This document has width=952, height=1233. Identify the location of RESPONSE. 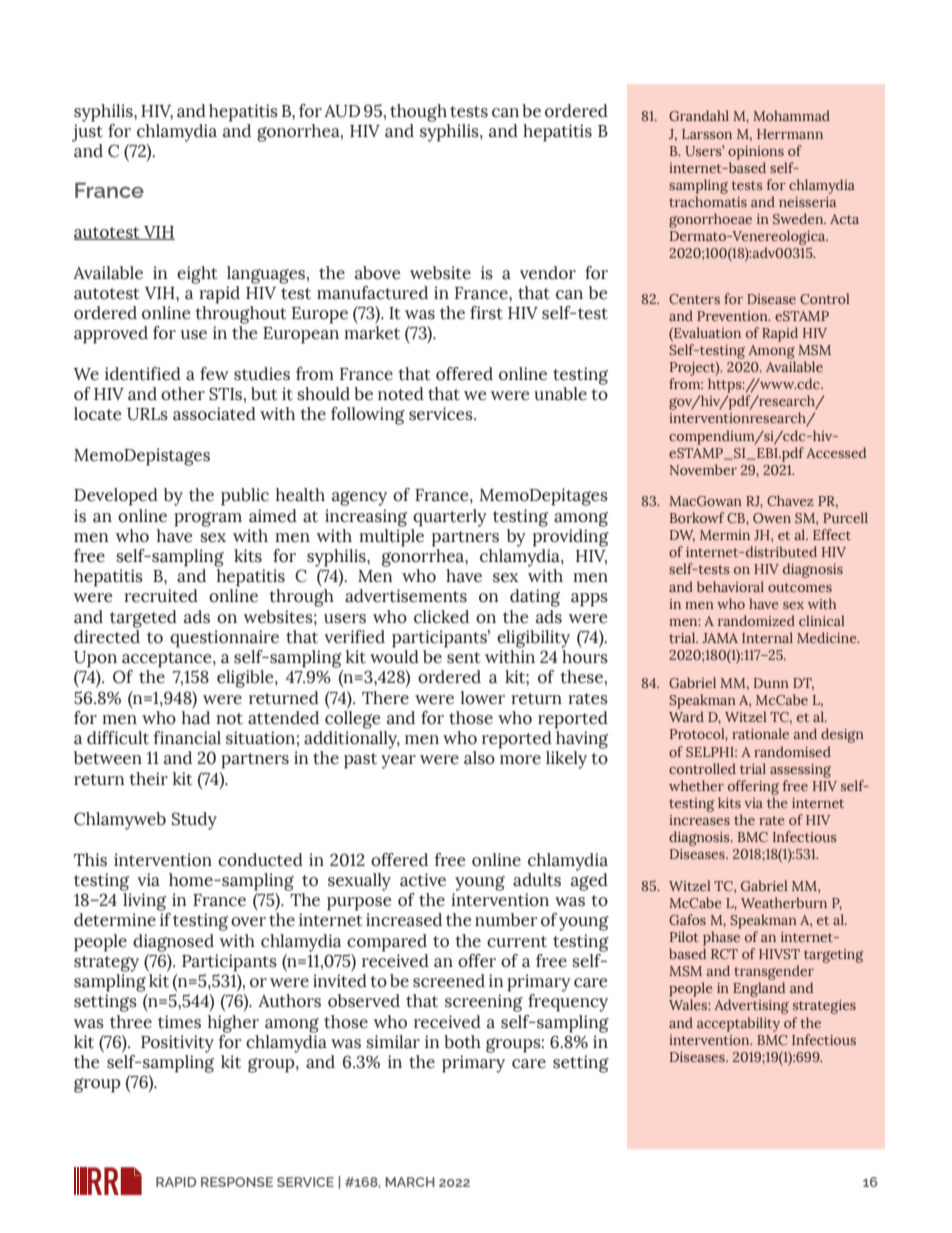
(237, 1182).
